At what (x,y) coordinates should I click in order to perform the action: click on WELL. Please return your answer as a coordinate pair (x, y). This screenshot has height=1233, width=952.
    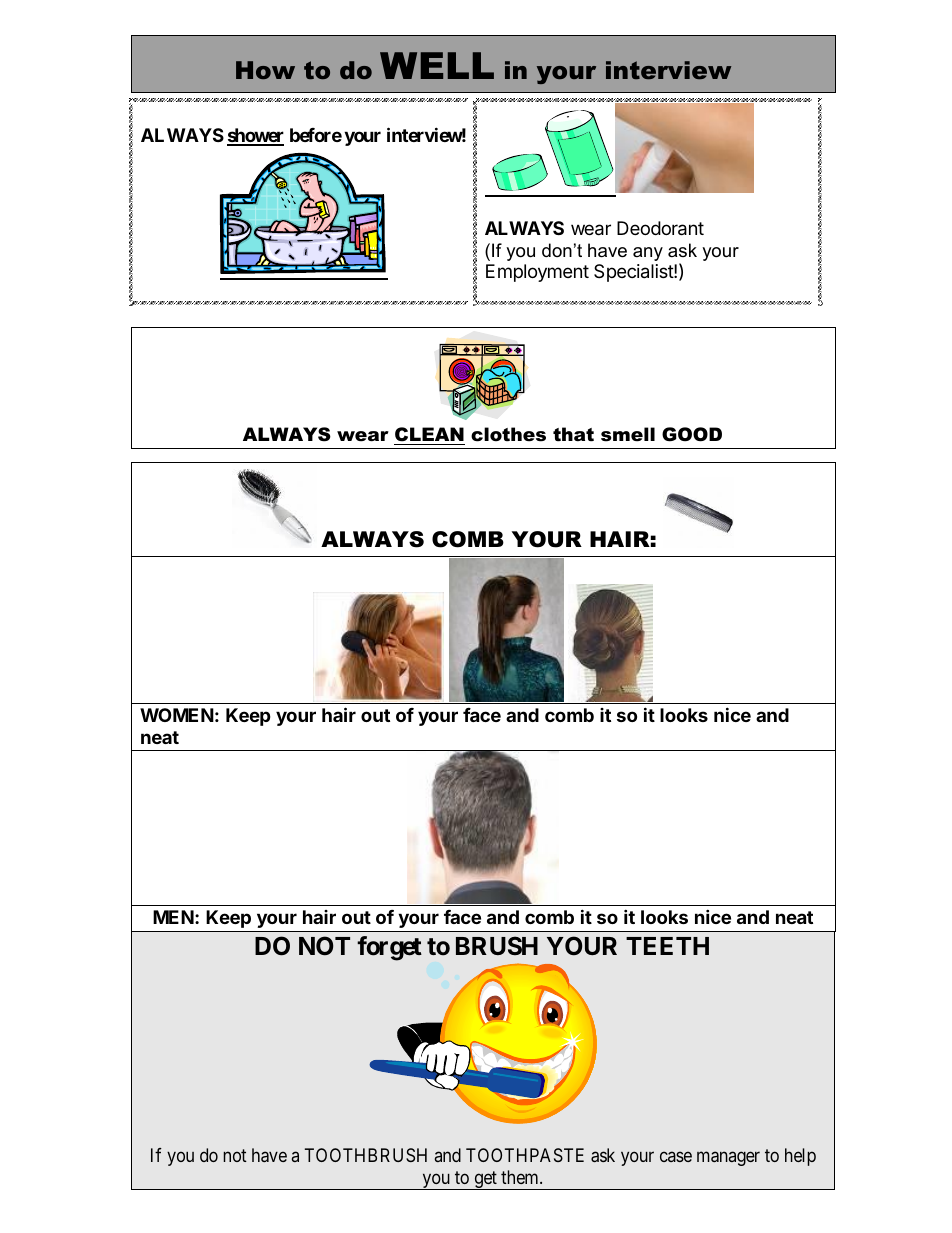
    Looking at the image, I should click on (437, 65).
